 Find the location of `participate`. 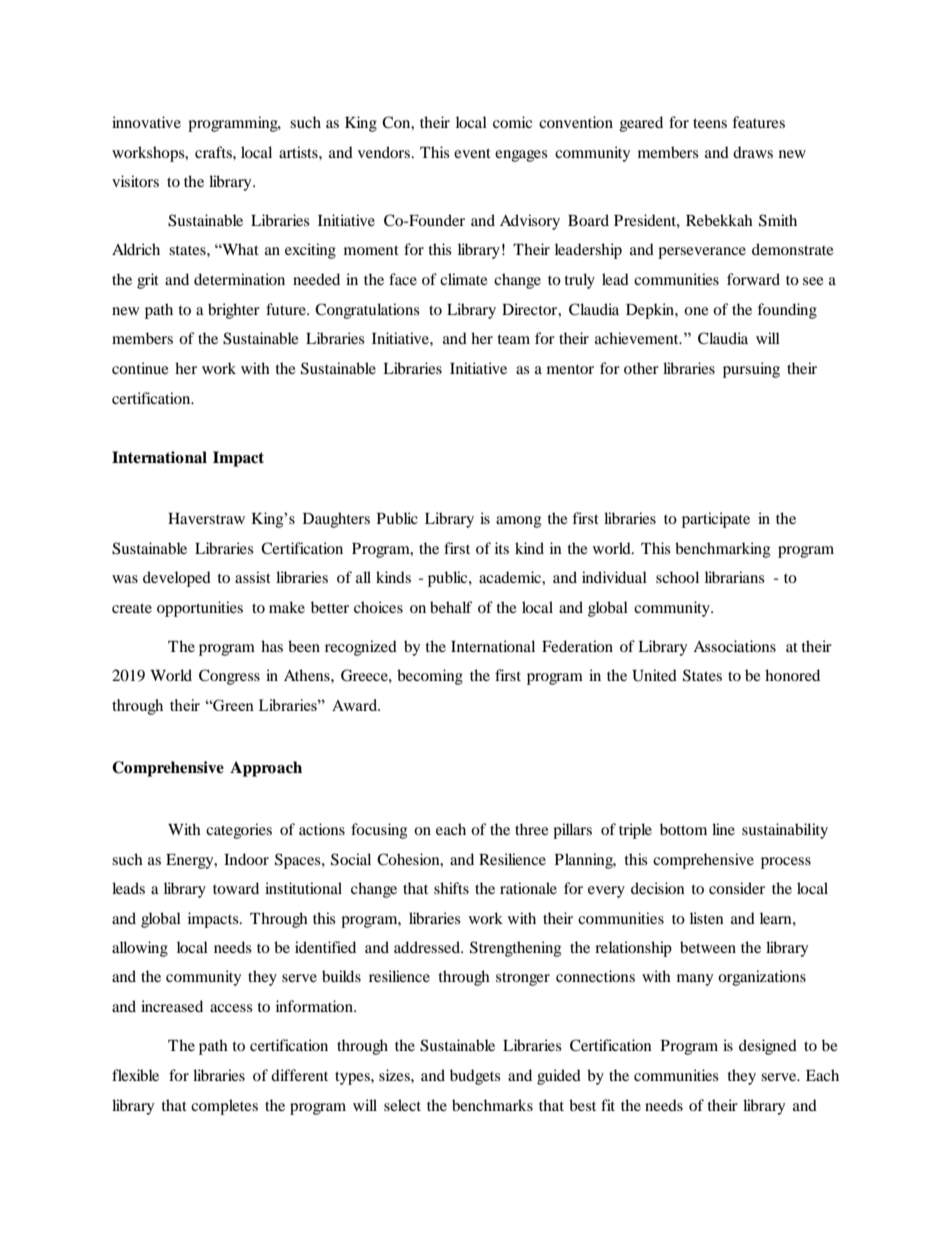

participate is located at coordinates (716, 520).
